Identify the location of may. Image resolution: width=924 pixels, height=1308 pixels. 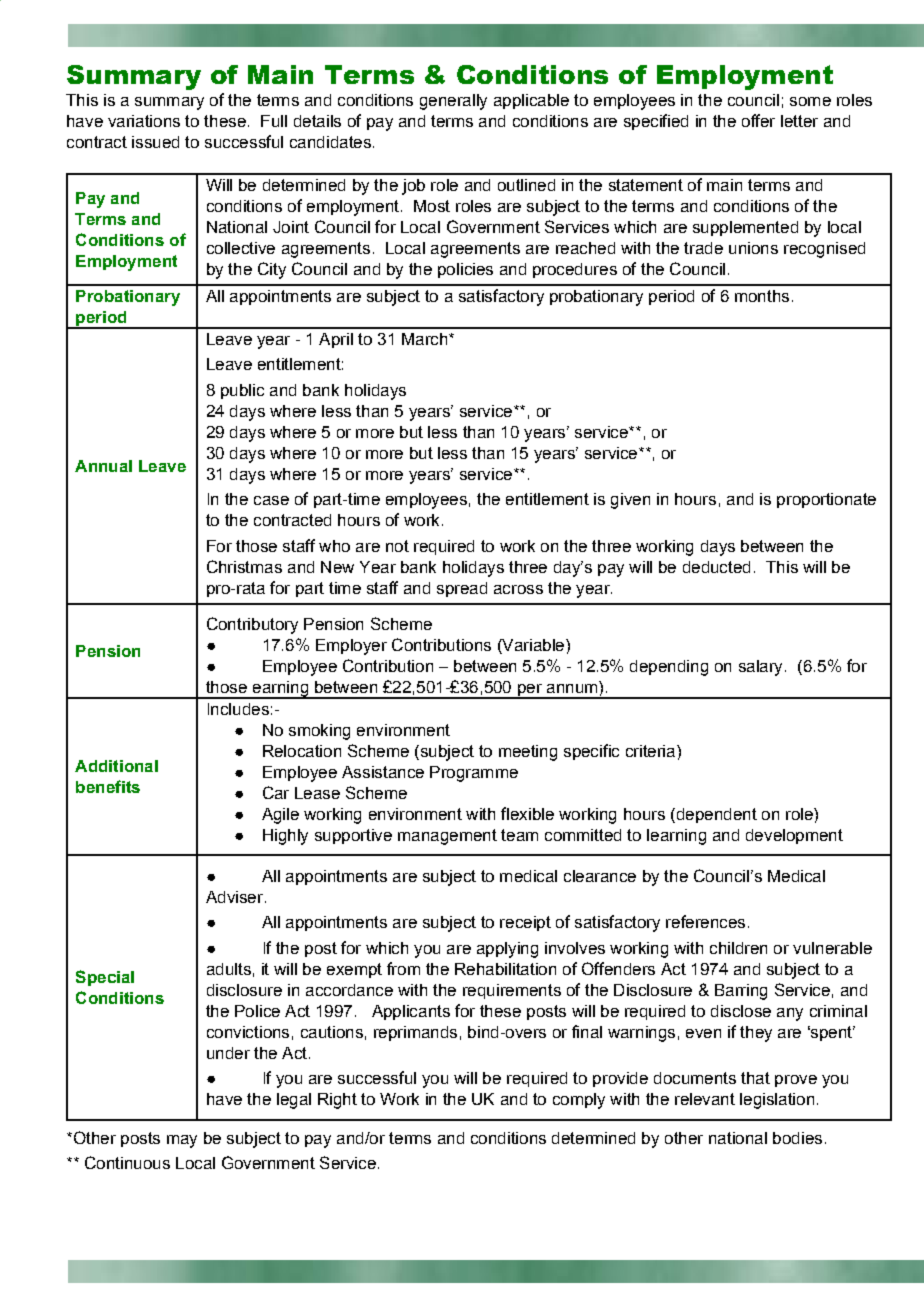
(182, 1141).
